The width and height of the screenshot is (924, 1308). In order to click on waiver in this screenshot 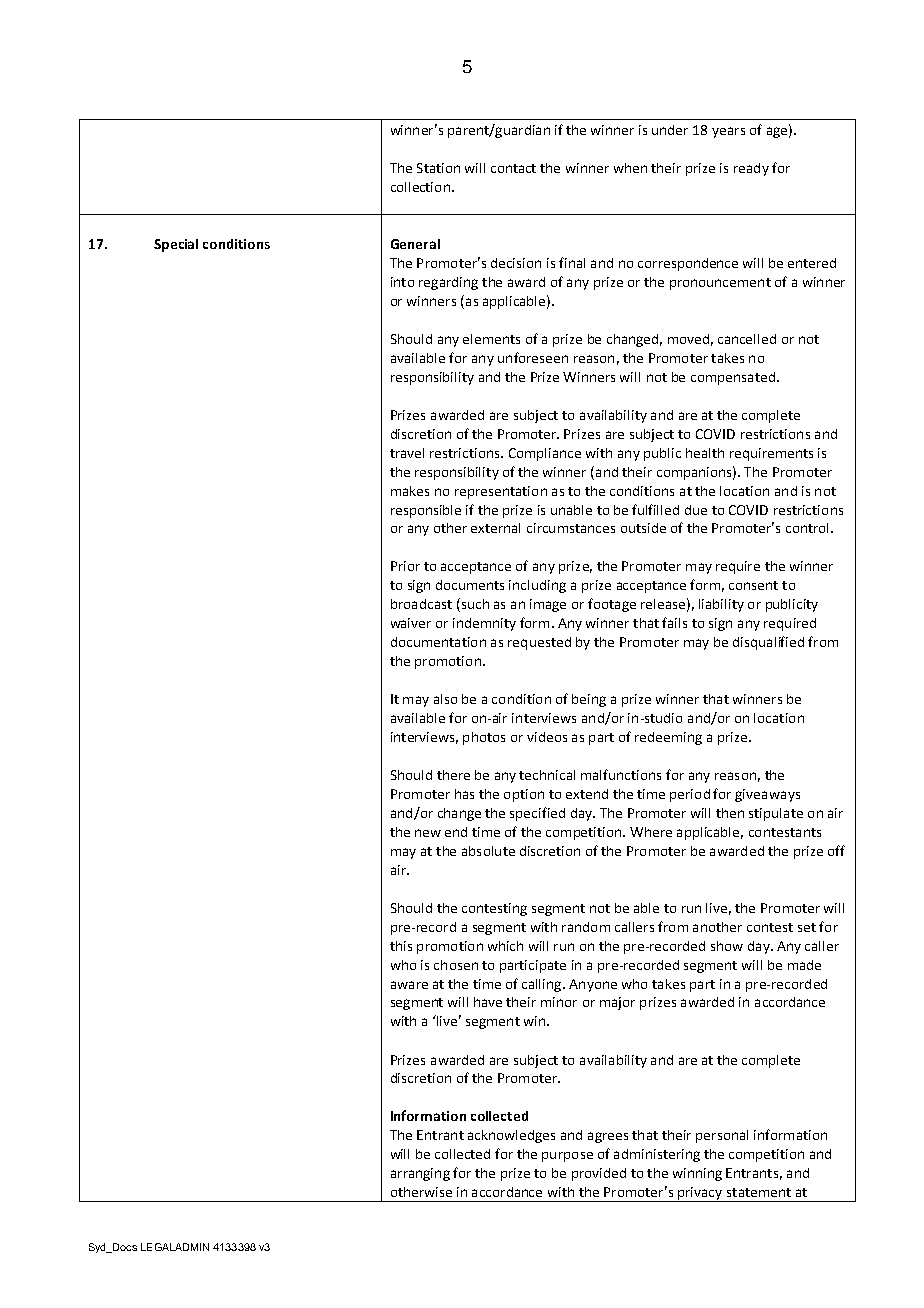, I will do `click(411, 623)`.
